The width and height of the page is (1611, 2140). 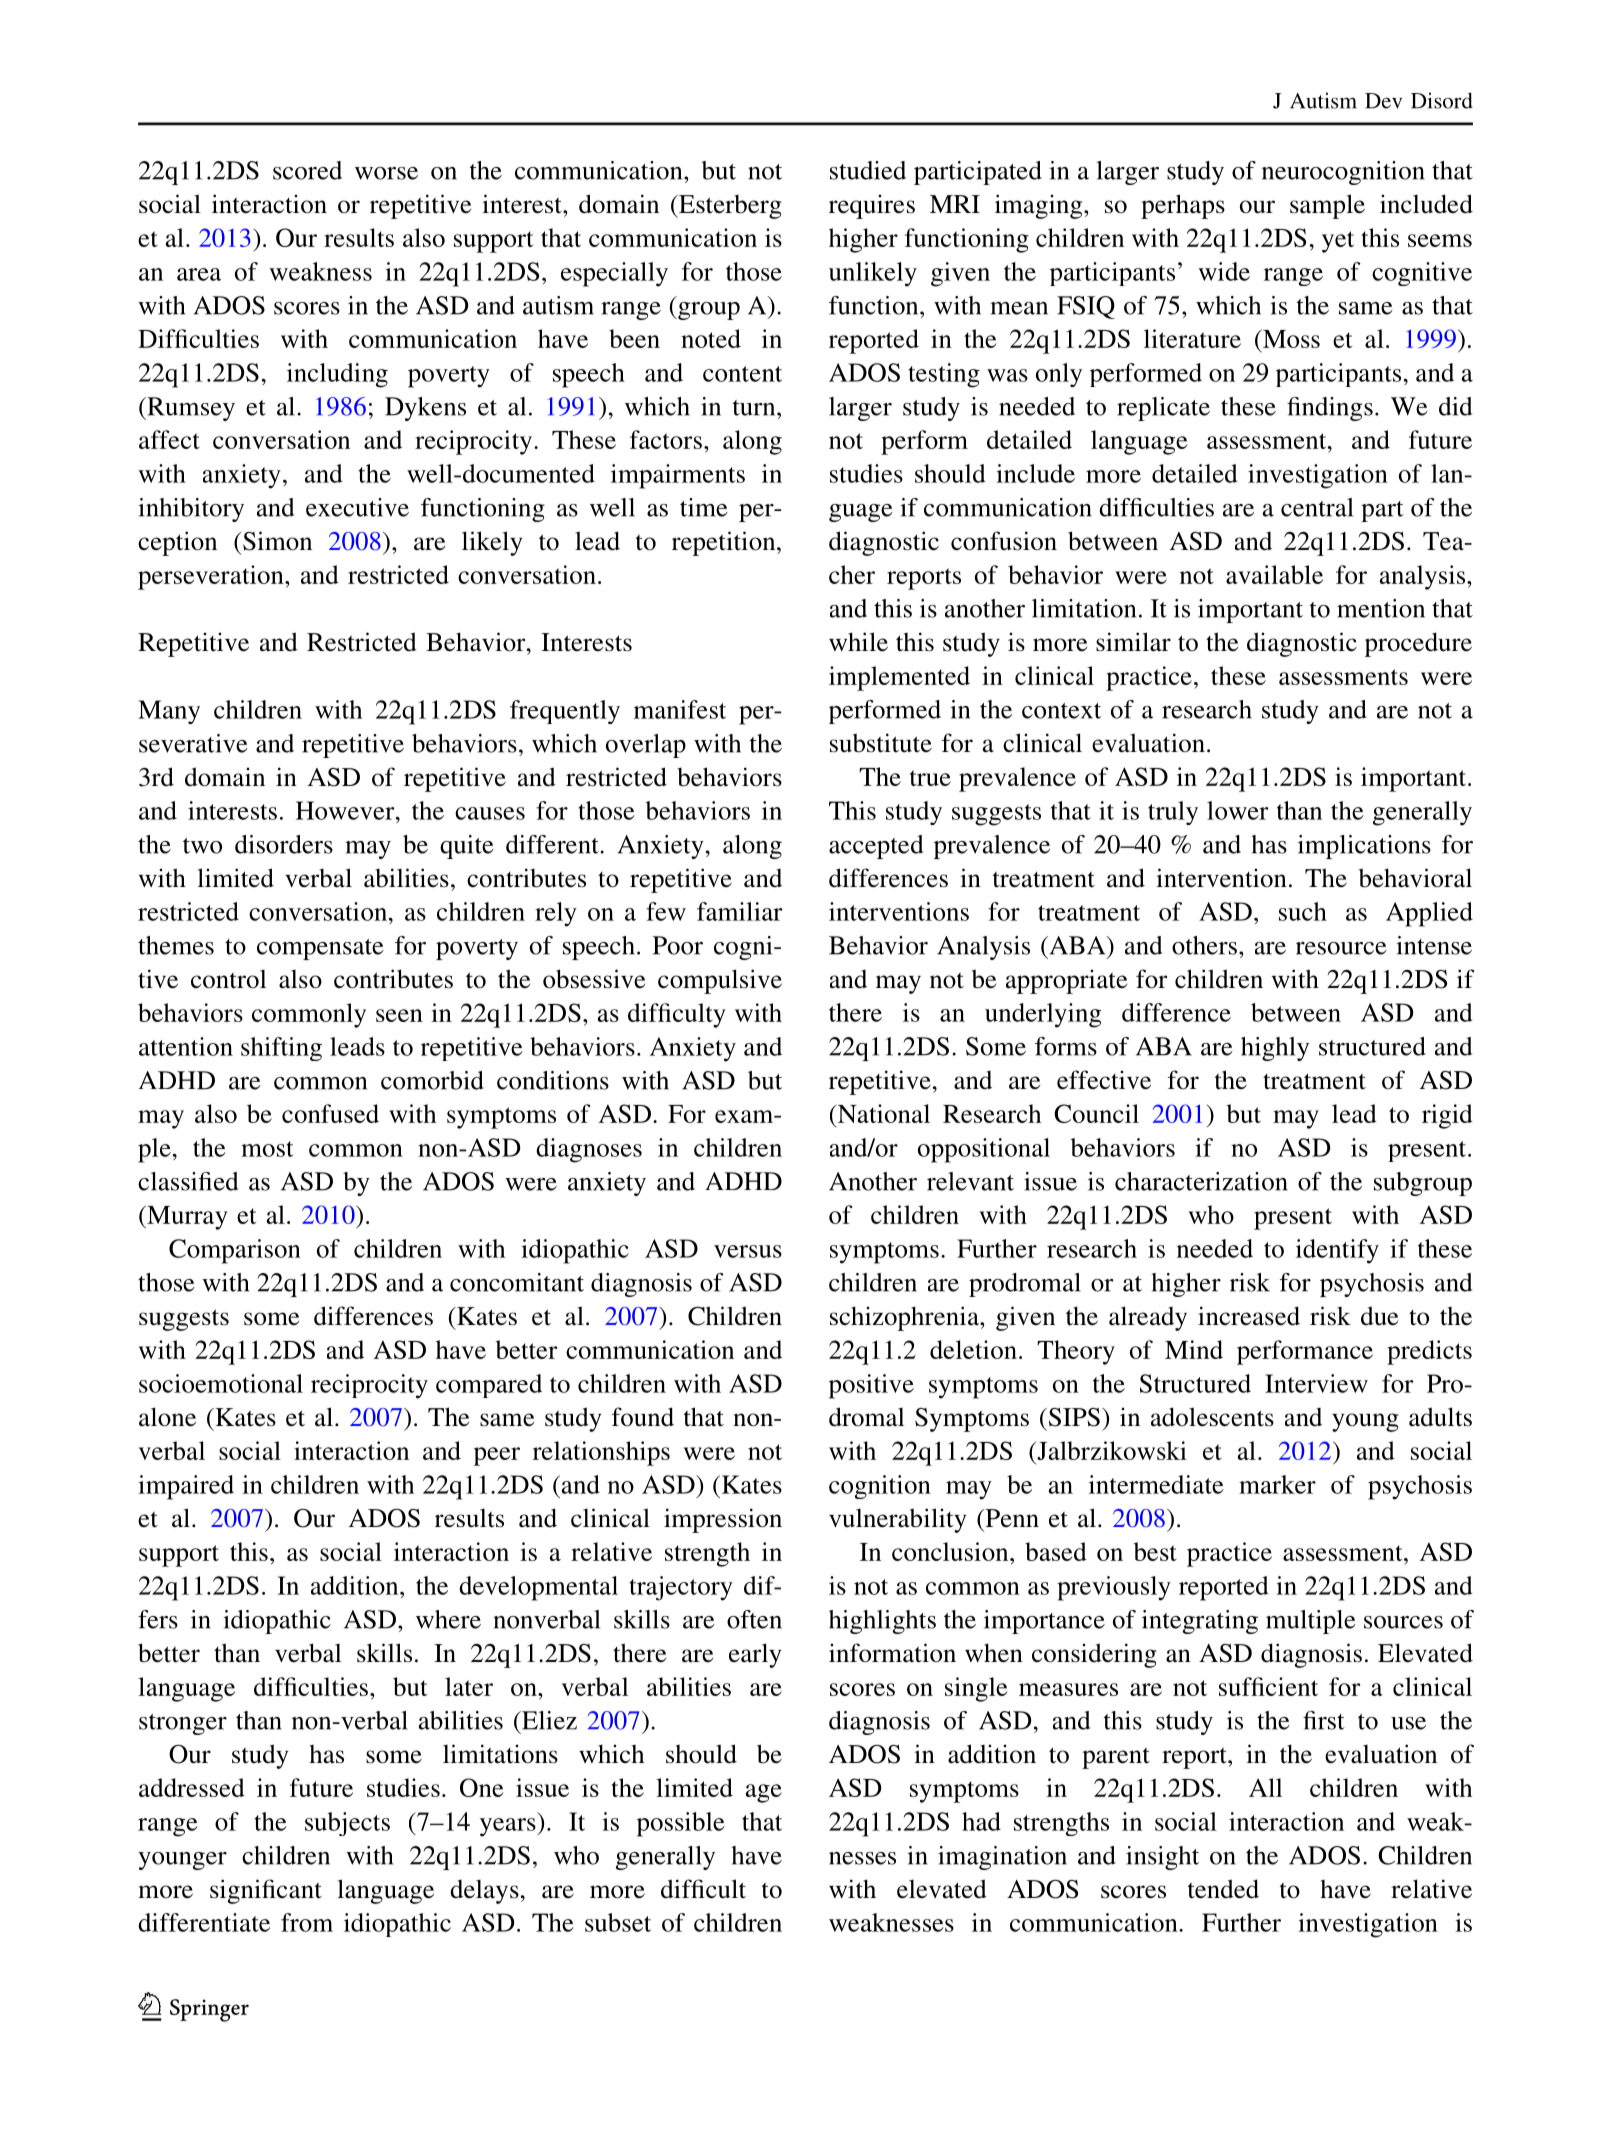 What do you see at coordinates (235, 1251) in the page?
I see `Comparison` at bounding box center [235, 1251].
